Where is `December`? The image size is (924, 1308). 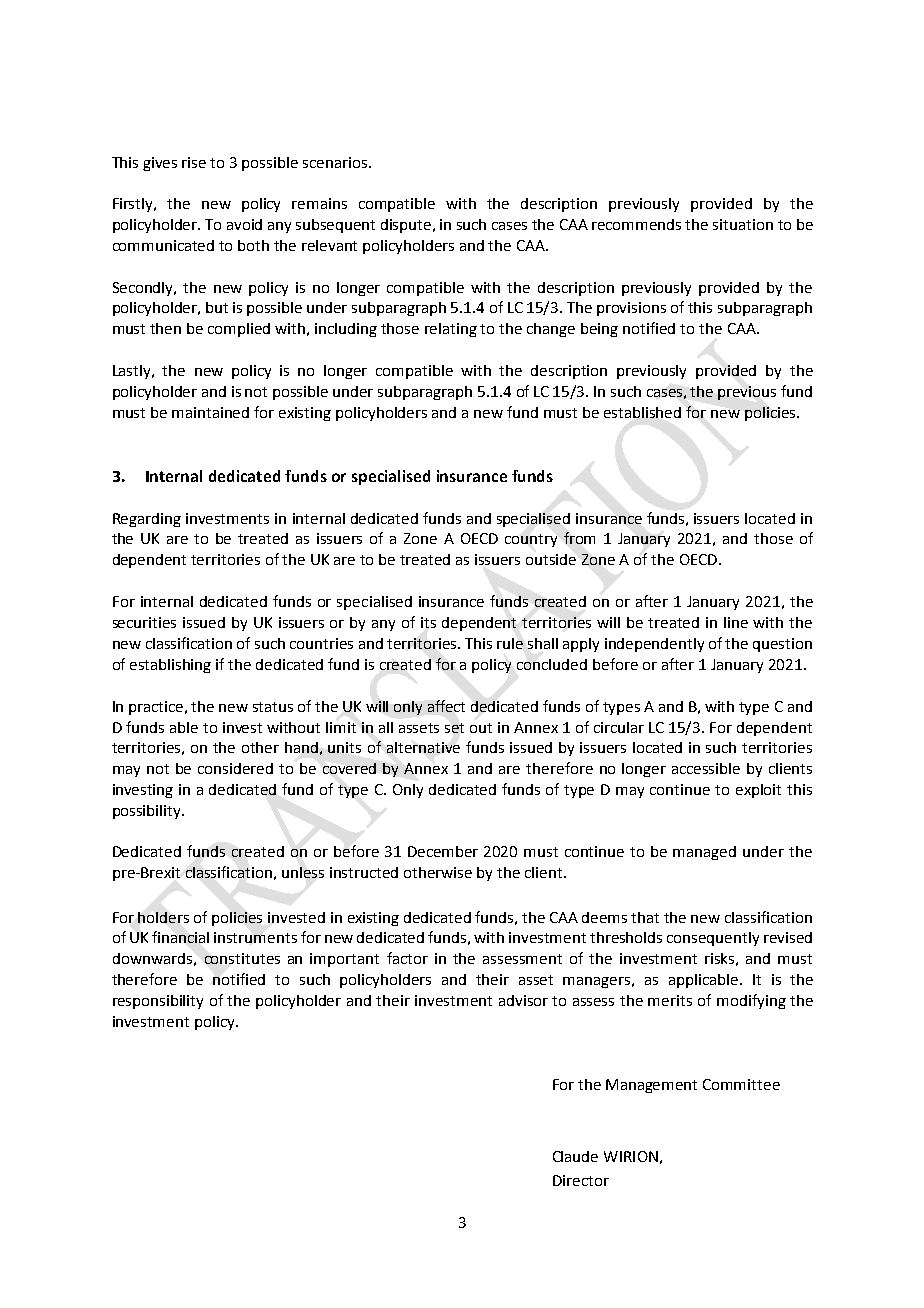 December is located at coordinates (443, 851).
